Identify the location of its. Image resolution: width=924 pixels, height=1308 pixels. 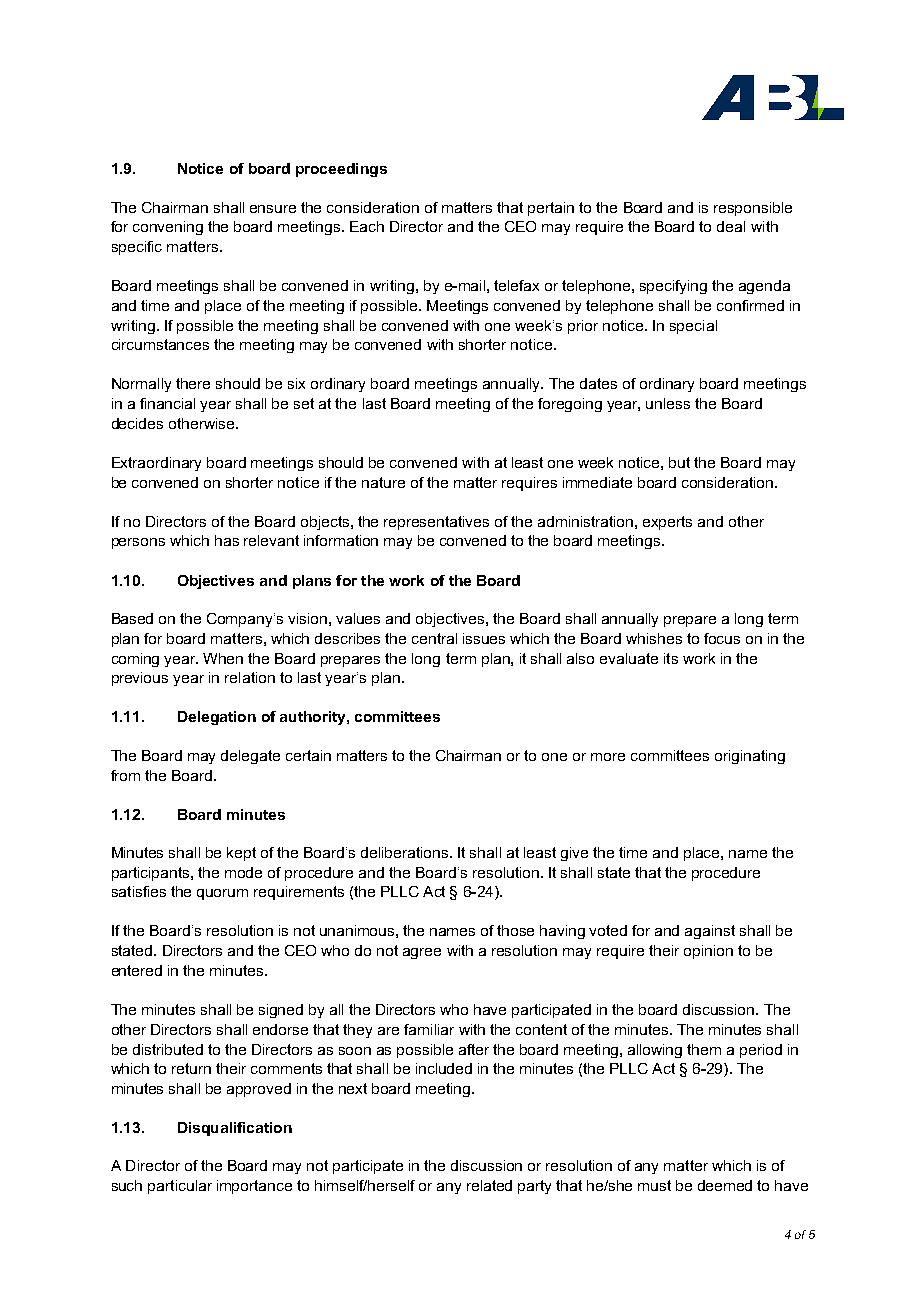
(671, 658).
